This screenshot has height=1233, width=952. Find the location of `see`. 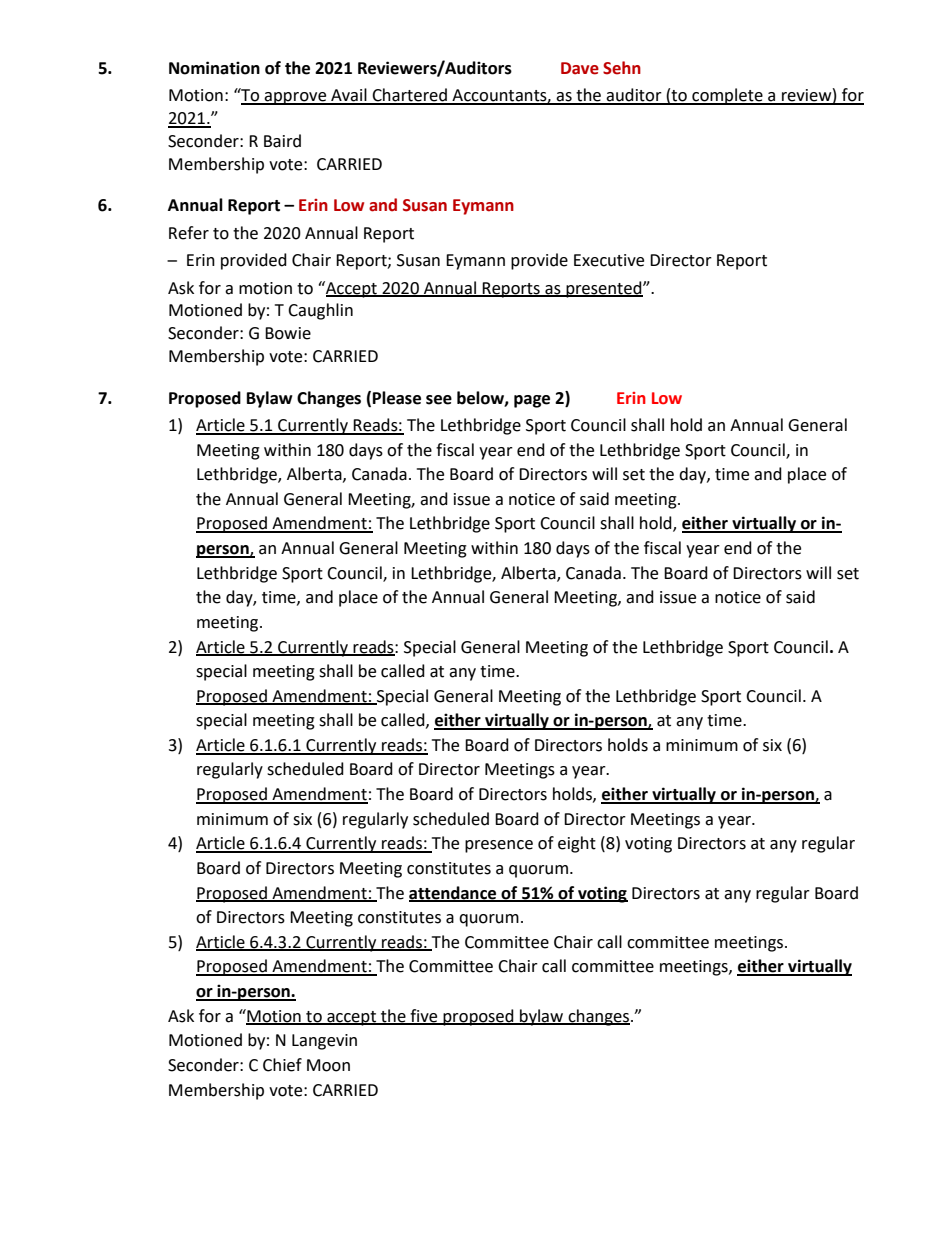

see is located at coordinates (439, 400).
